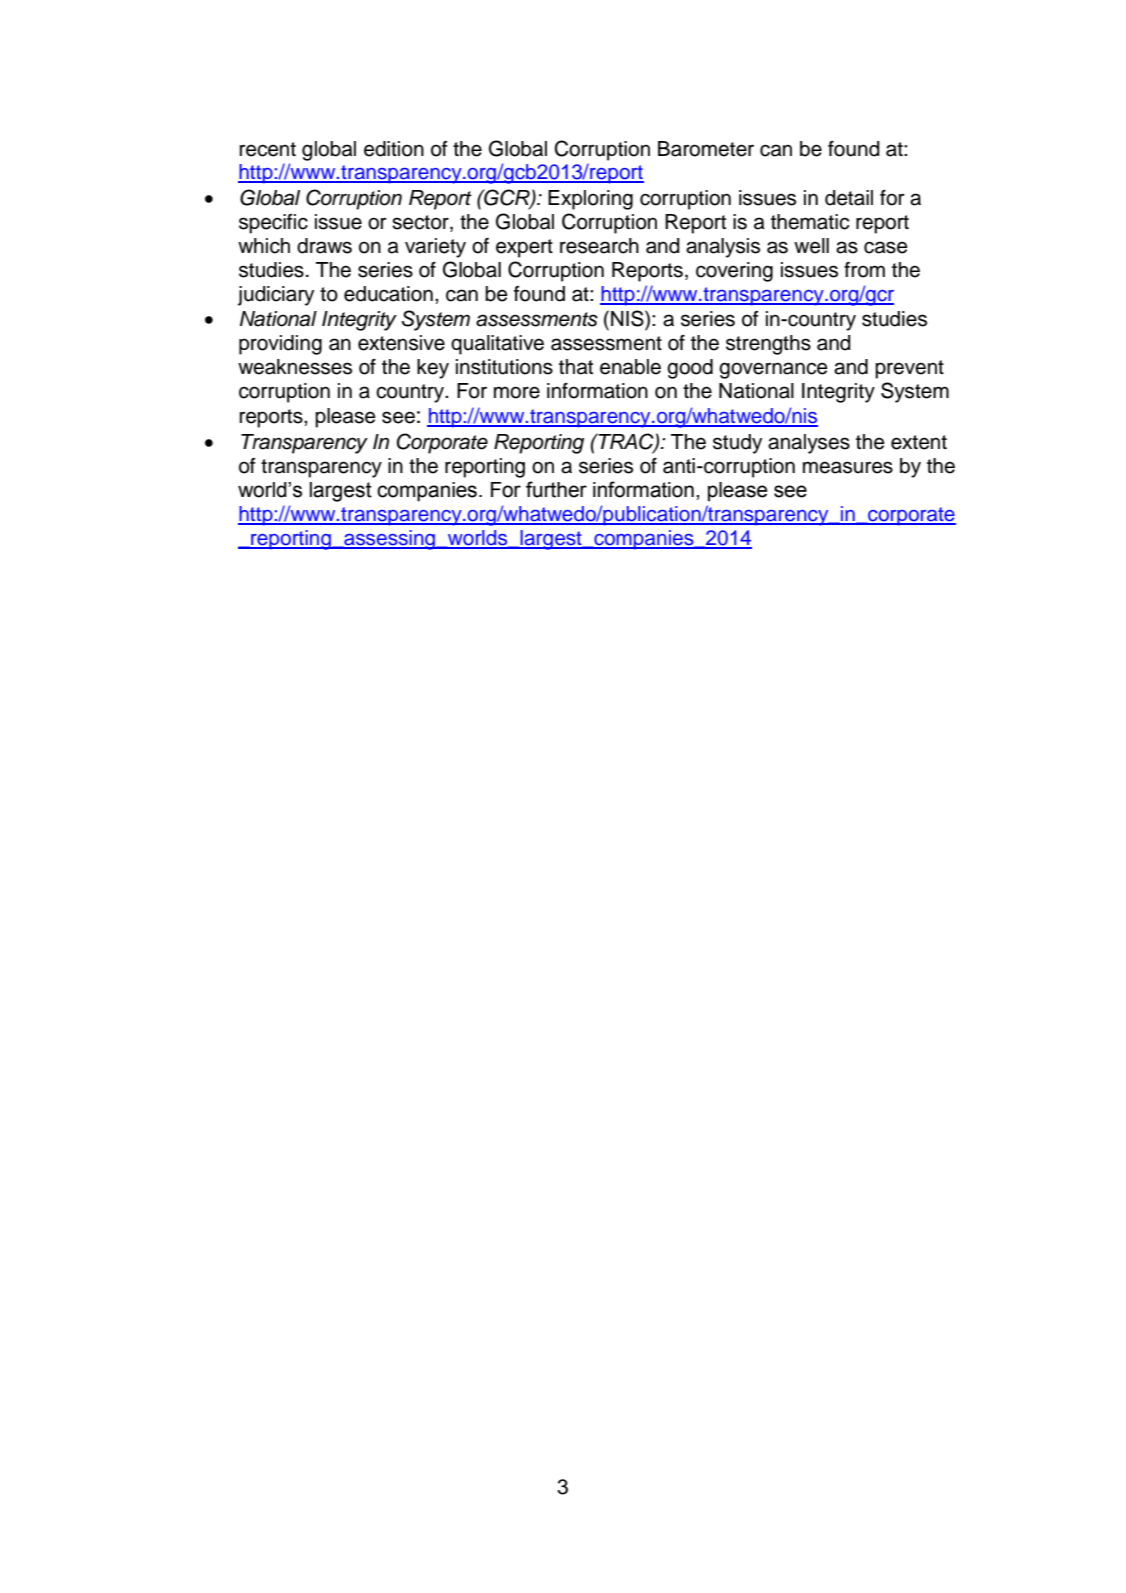 The image size is (1126, 1593). What do you see at coordinates (295, 367) in the screenshot?
I see `weaknesses` at bounding box center [295, 367].
